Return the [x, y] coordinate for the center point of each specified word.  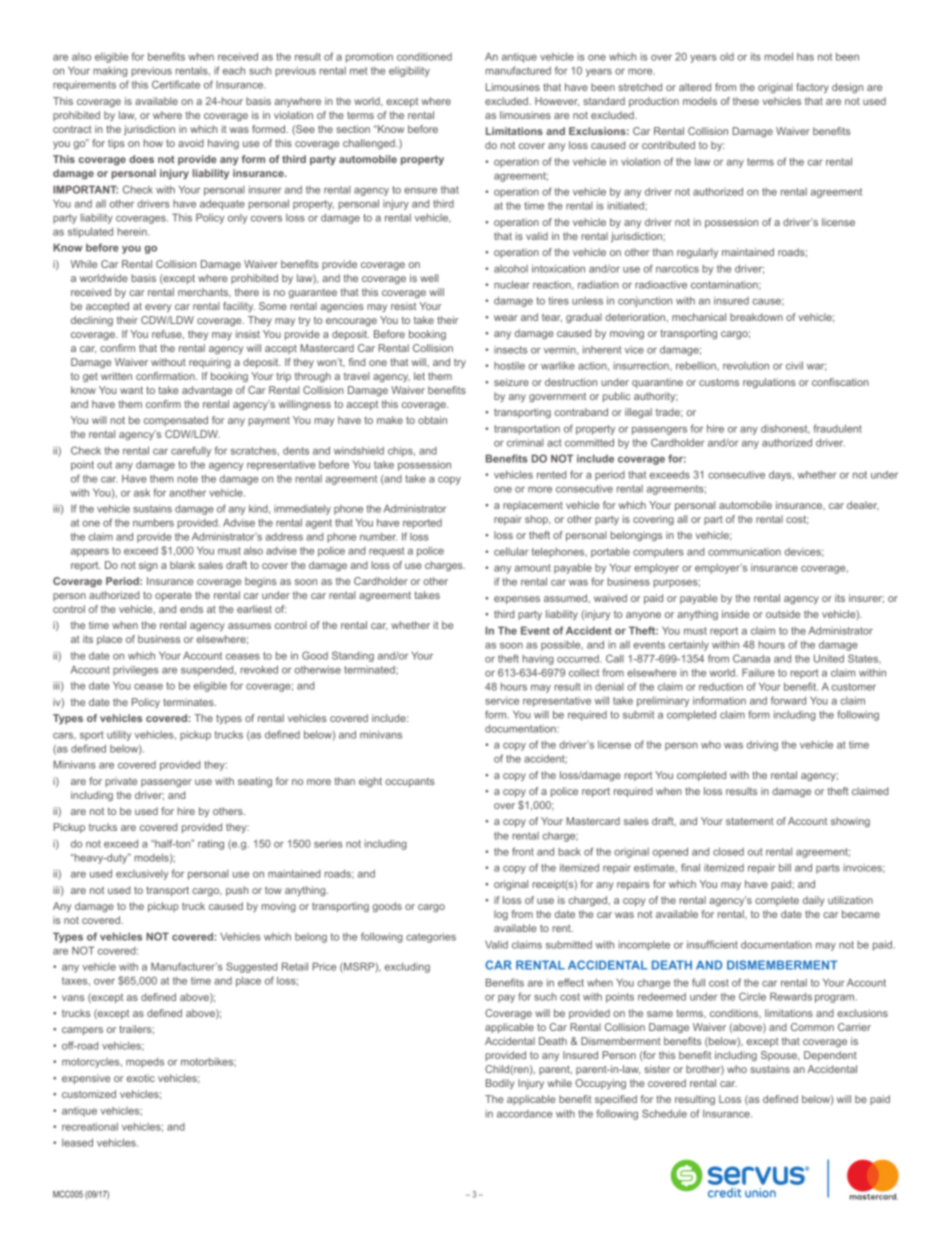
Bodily [500, 1084]
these [746, 101]
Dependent [830, 1056]
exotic [141, 1078]
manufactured [518, 70]
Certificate [176, 84]
